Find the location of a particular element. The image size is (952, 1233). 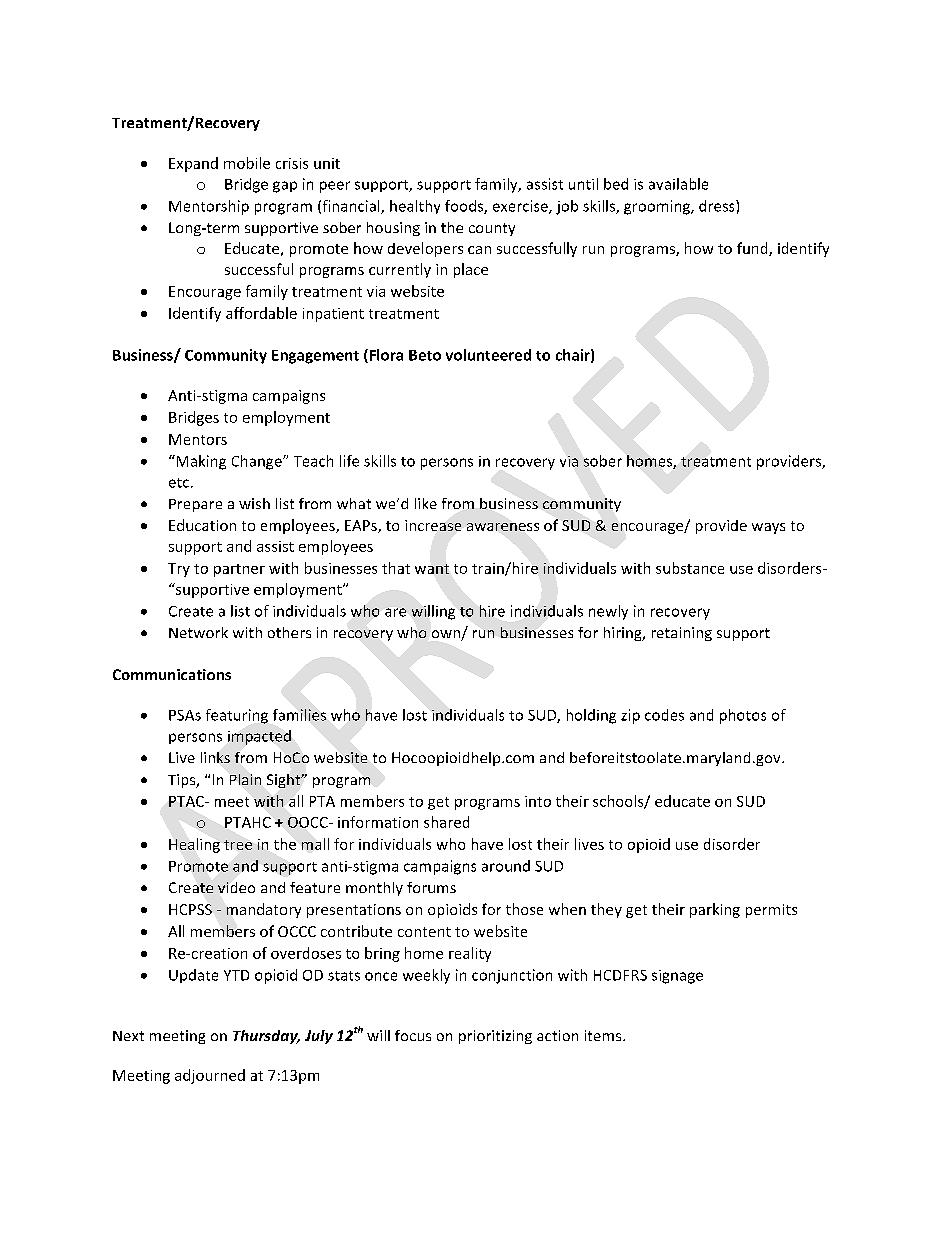

healthy is located at coordinates (415, 207).
